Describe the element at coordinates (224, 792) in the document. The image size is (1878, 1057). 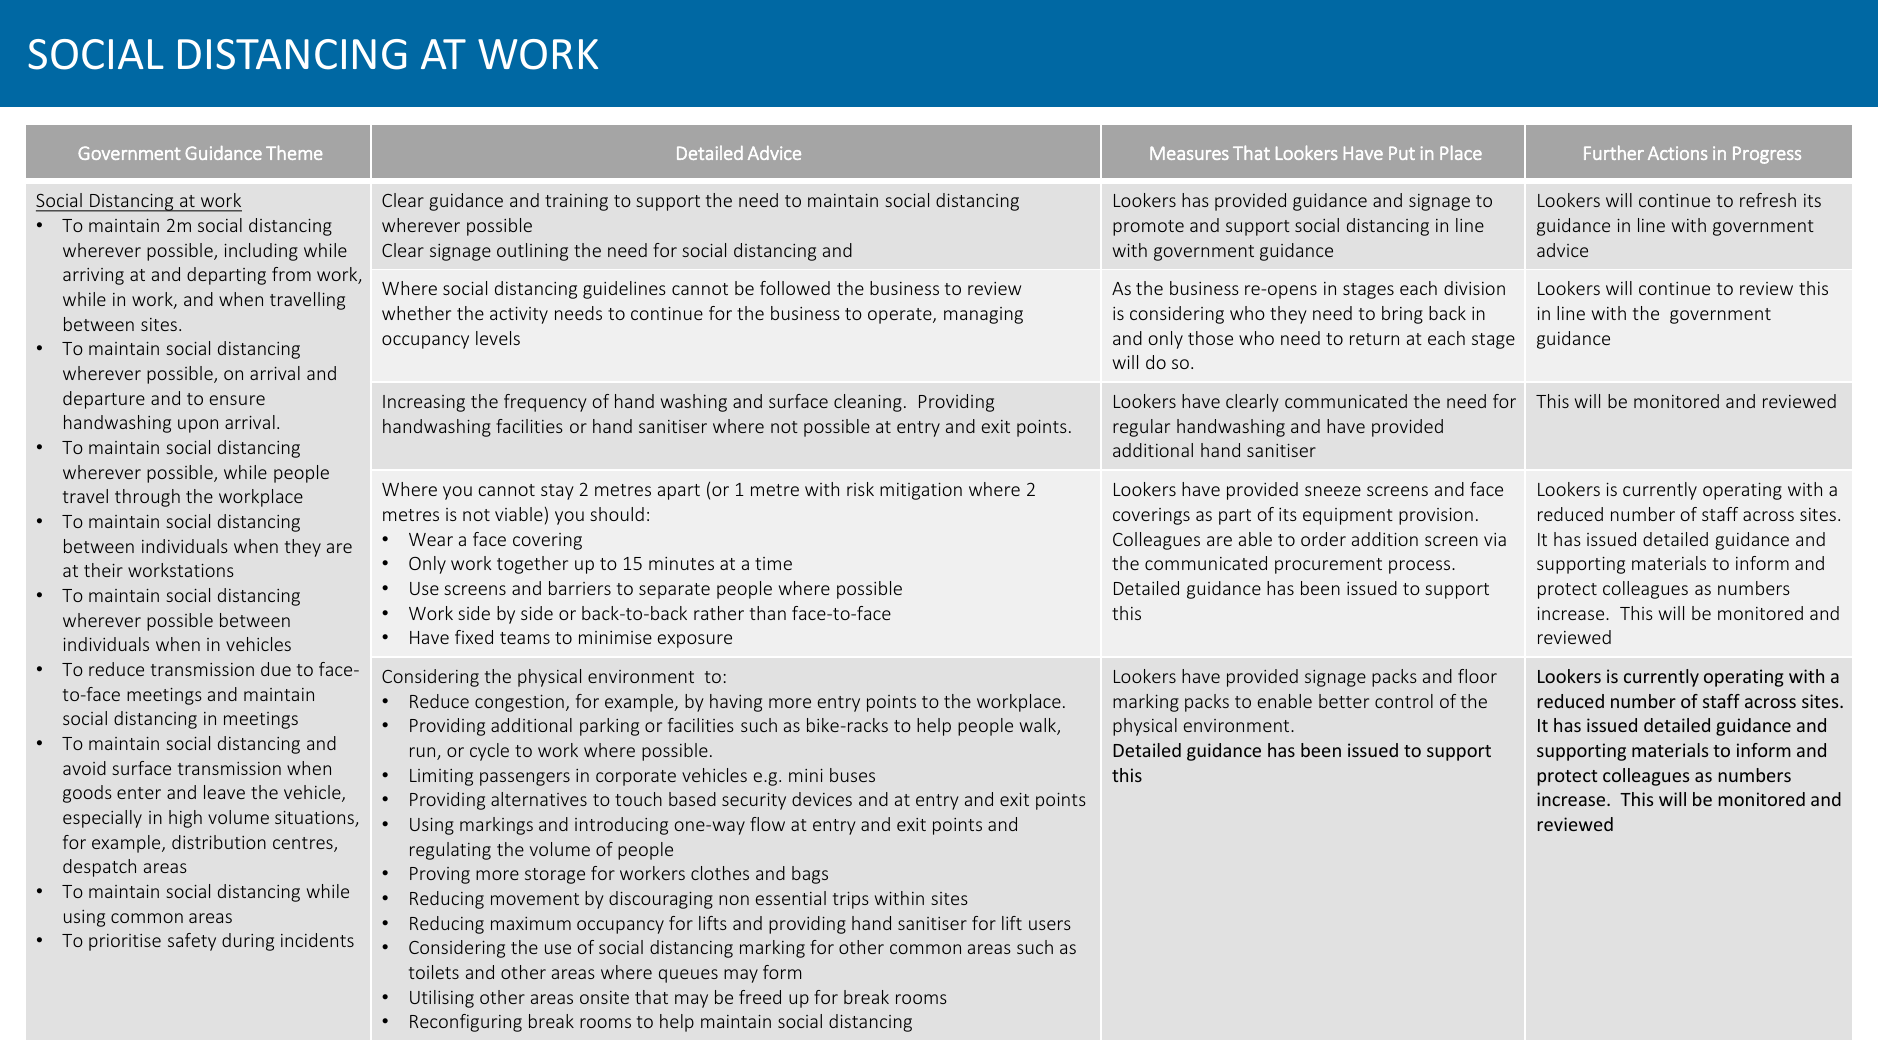
I see `leave` at that location.
